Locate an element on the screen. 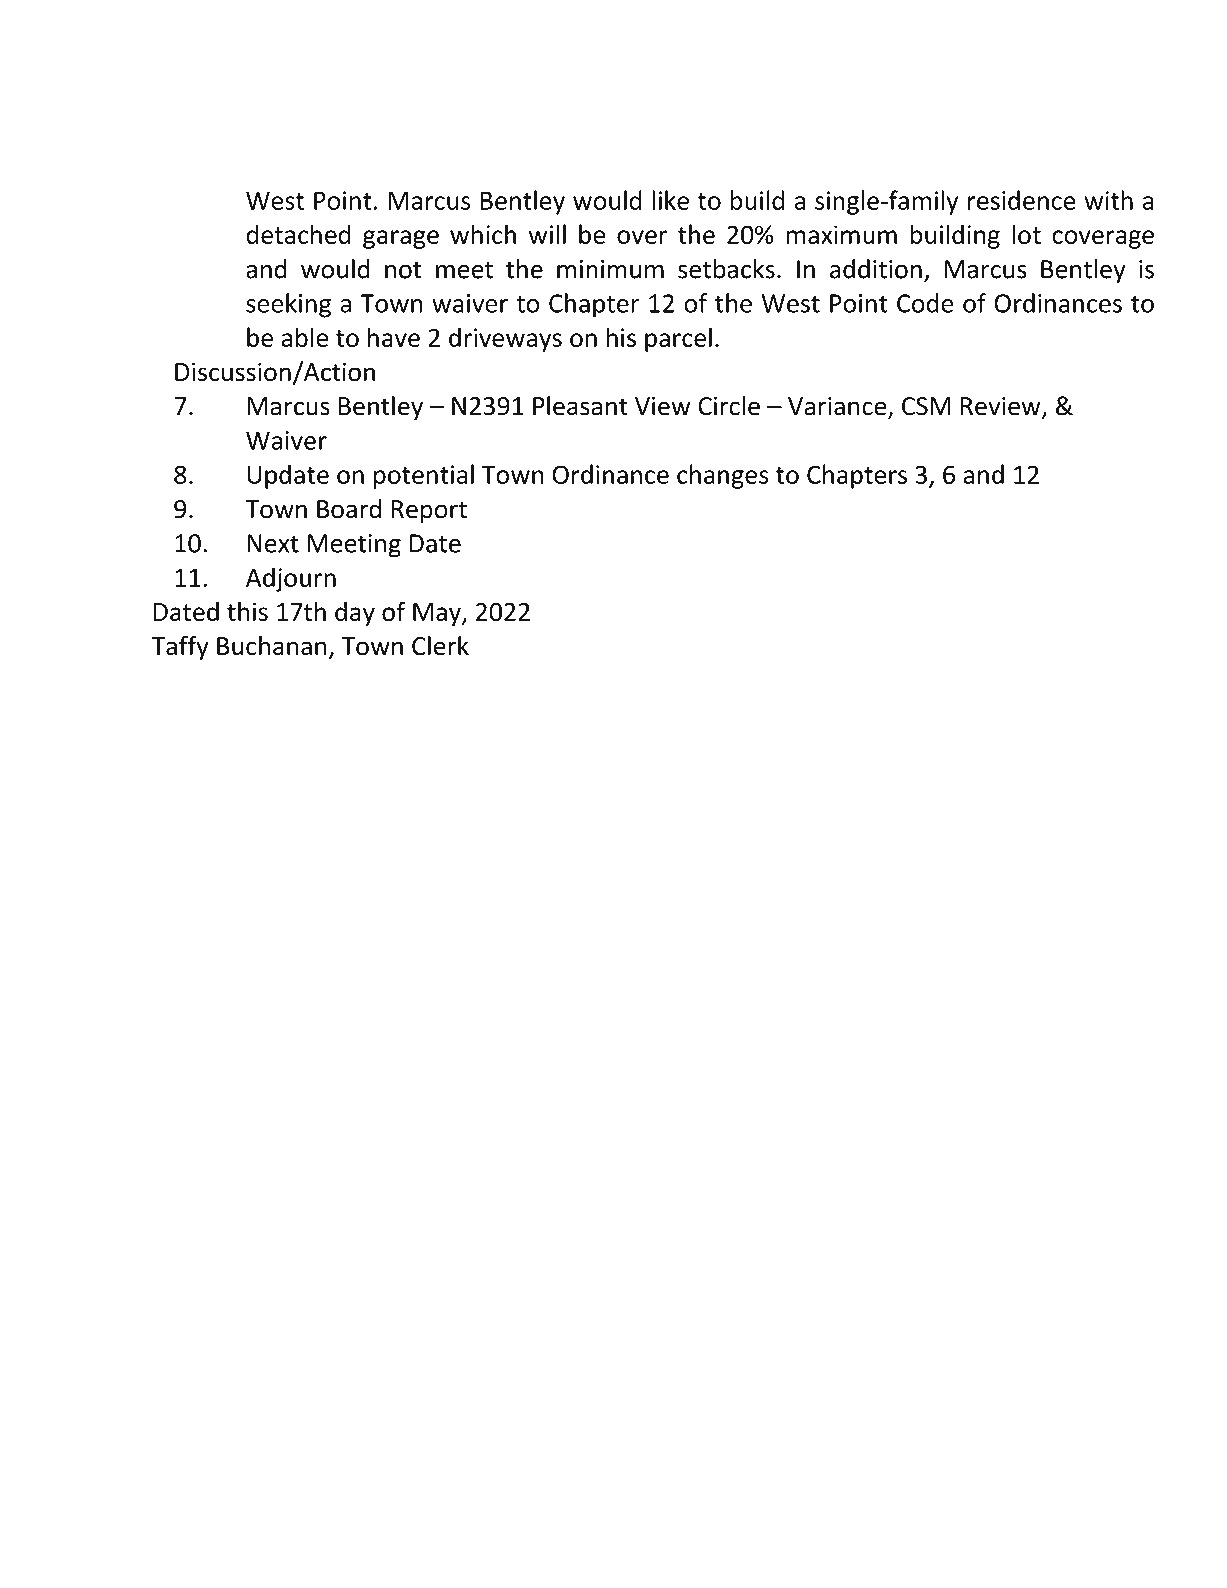 This screenshot has width=1227, height=1588. Pleasant is located at coordinates (580, 406).
